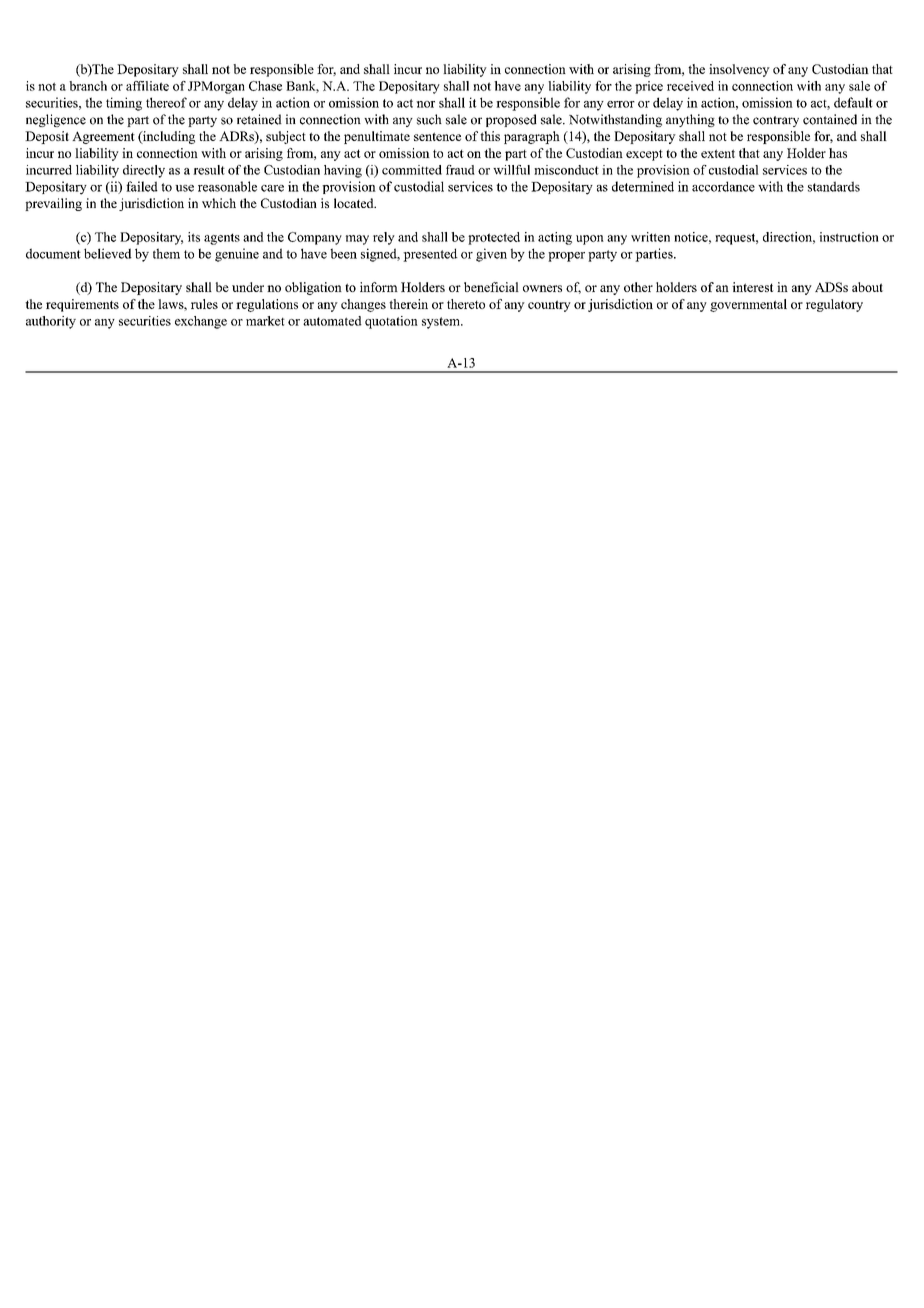 The width and height of the screenshot is (924, 1308). What do you see at coordinates (147, 86) in the screenshot?
I see `affiliate` at bounding box center [147, 86].
